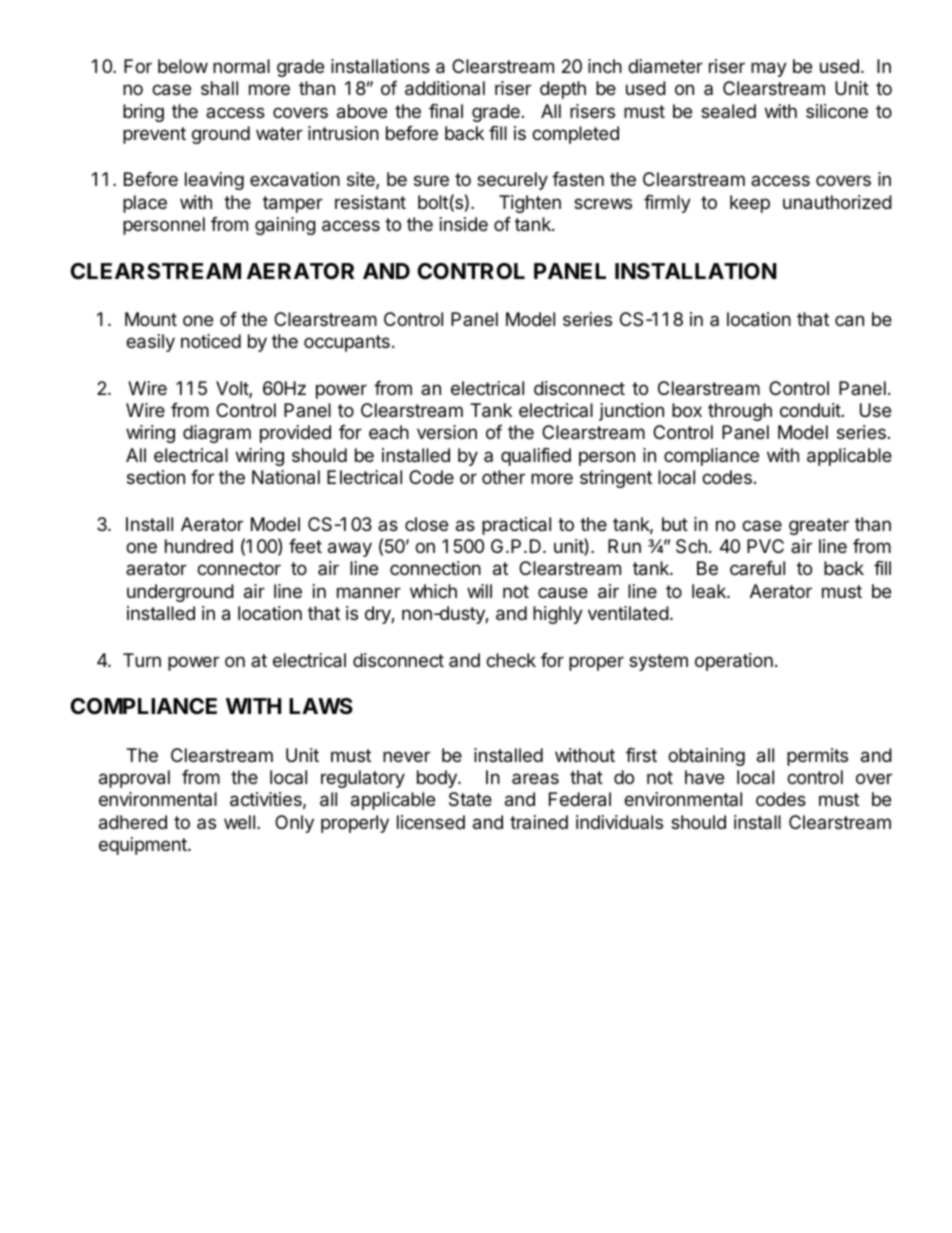 This screenshot has height=1233, width=952. I want to click on State, so click(470, 799).
